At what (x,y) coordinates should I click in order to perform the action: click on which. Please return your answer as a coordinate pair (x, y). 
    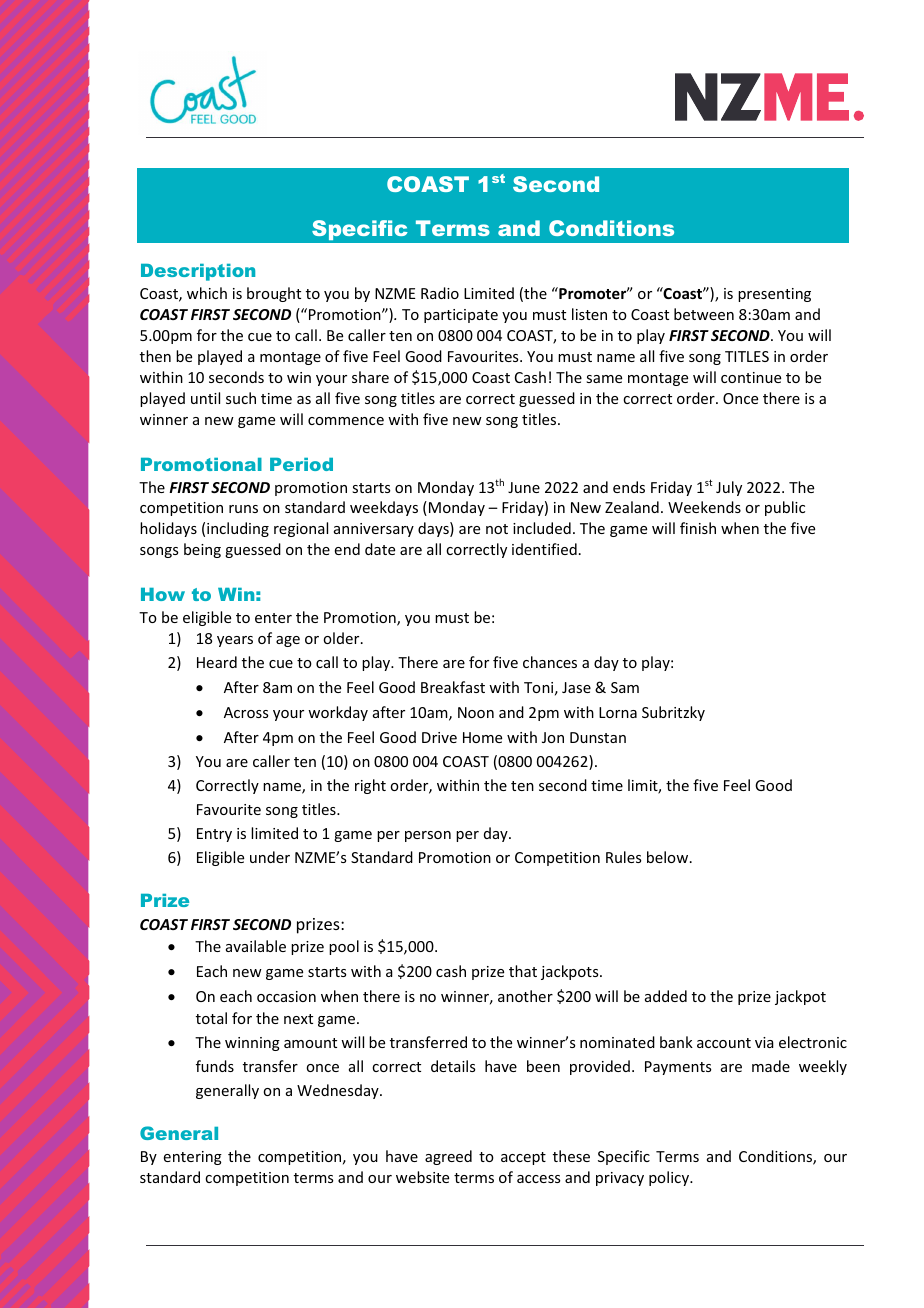
    Looking at the image, I should click on (207, 293).
